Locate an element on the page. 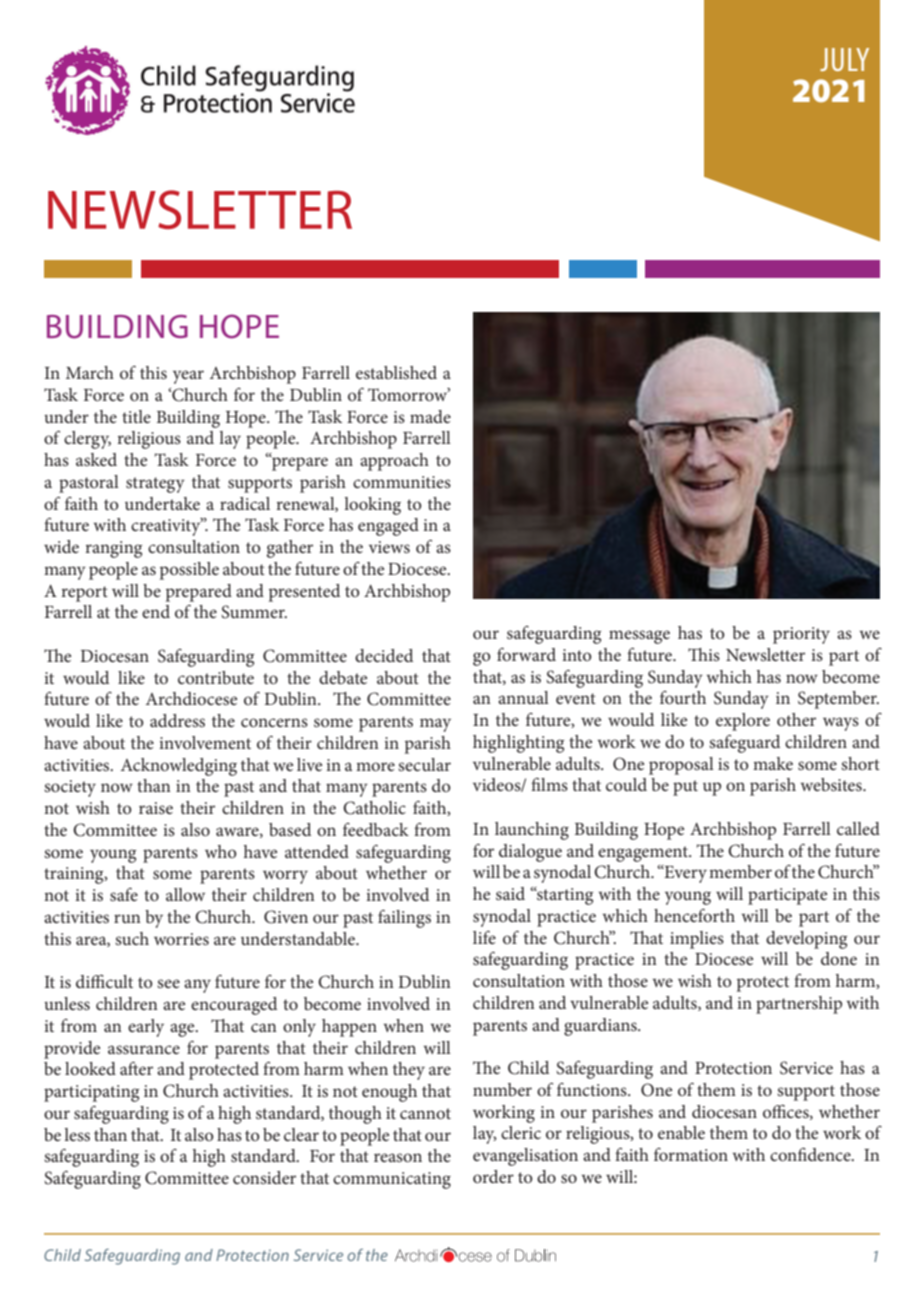 The height and width of the document is (1308, 924). order is located at coordinates (493, 1176).
